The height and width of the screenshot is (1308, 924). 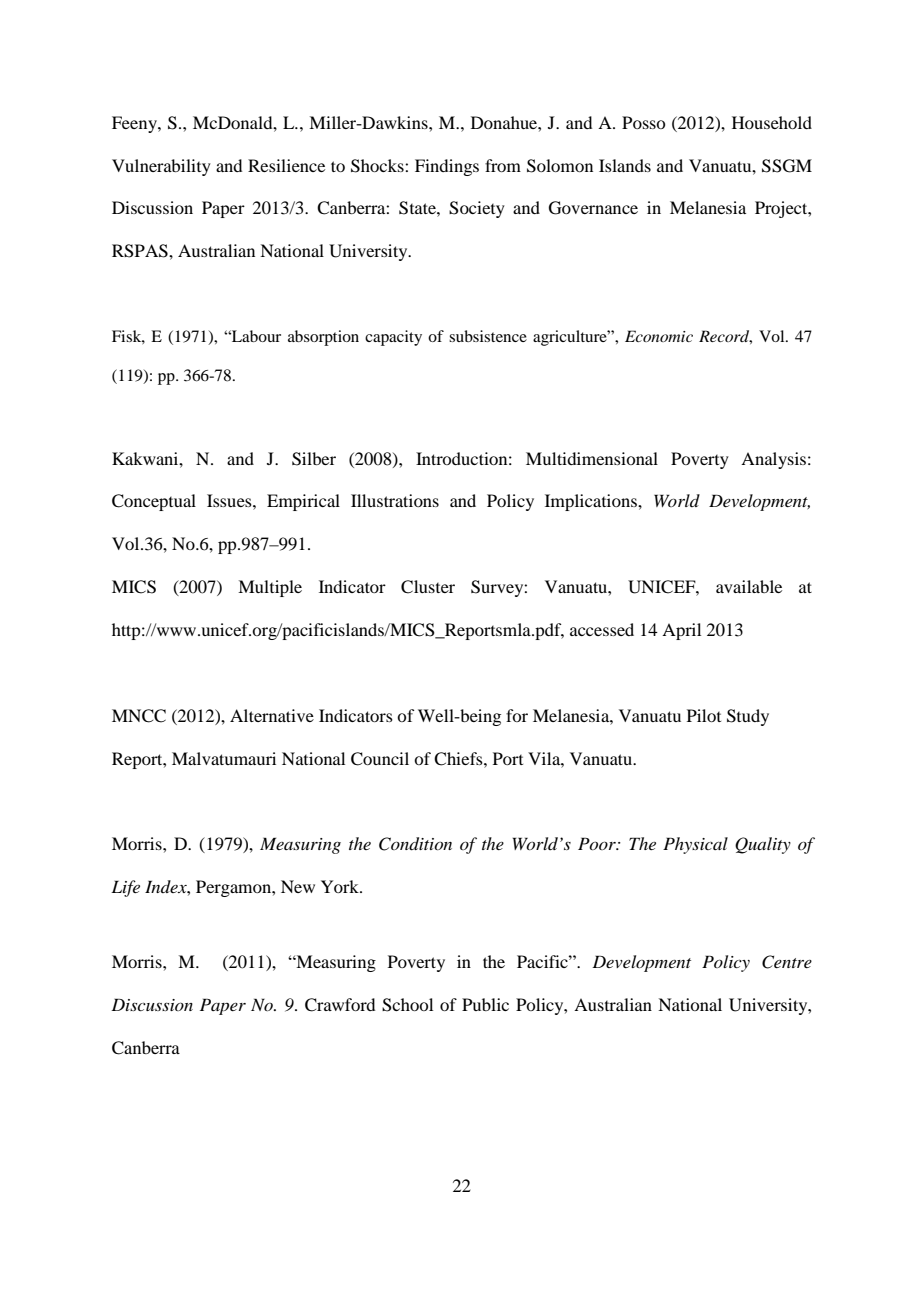 What do you see at coordinates (161, 167) in the screenshot?
I see `Vulnerability` at bounding box center [161, 167].
